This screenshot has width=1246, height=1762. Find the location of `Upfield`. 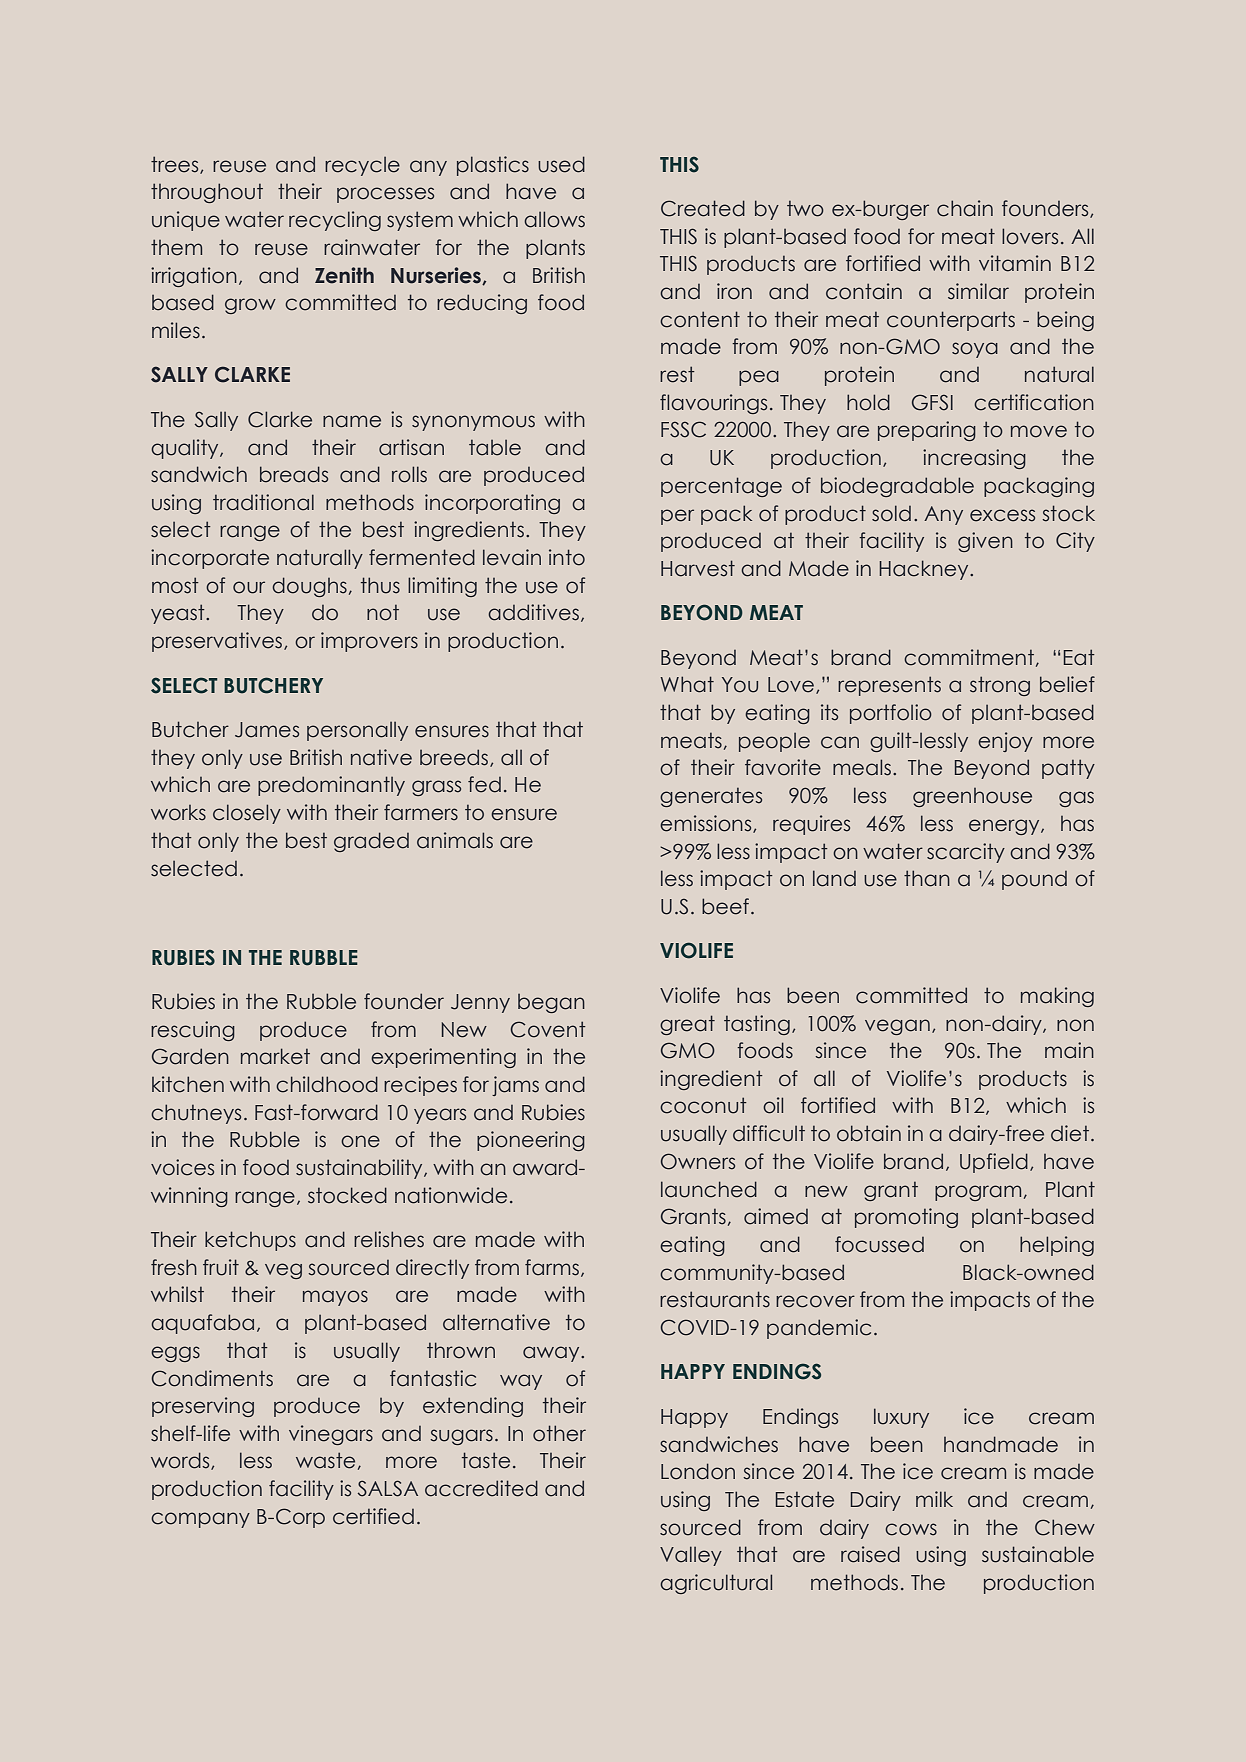

Upfield is located at coordinates (994, 1163).
